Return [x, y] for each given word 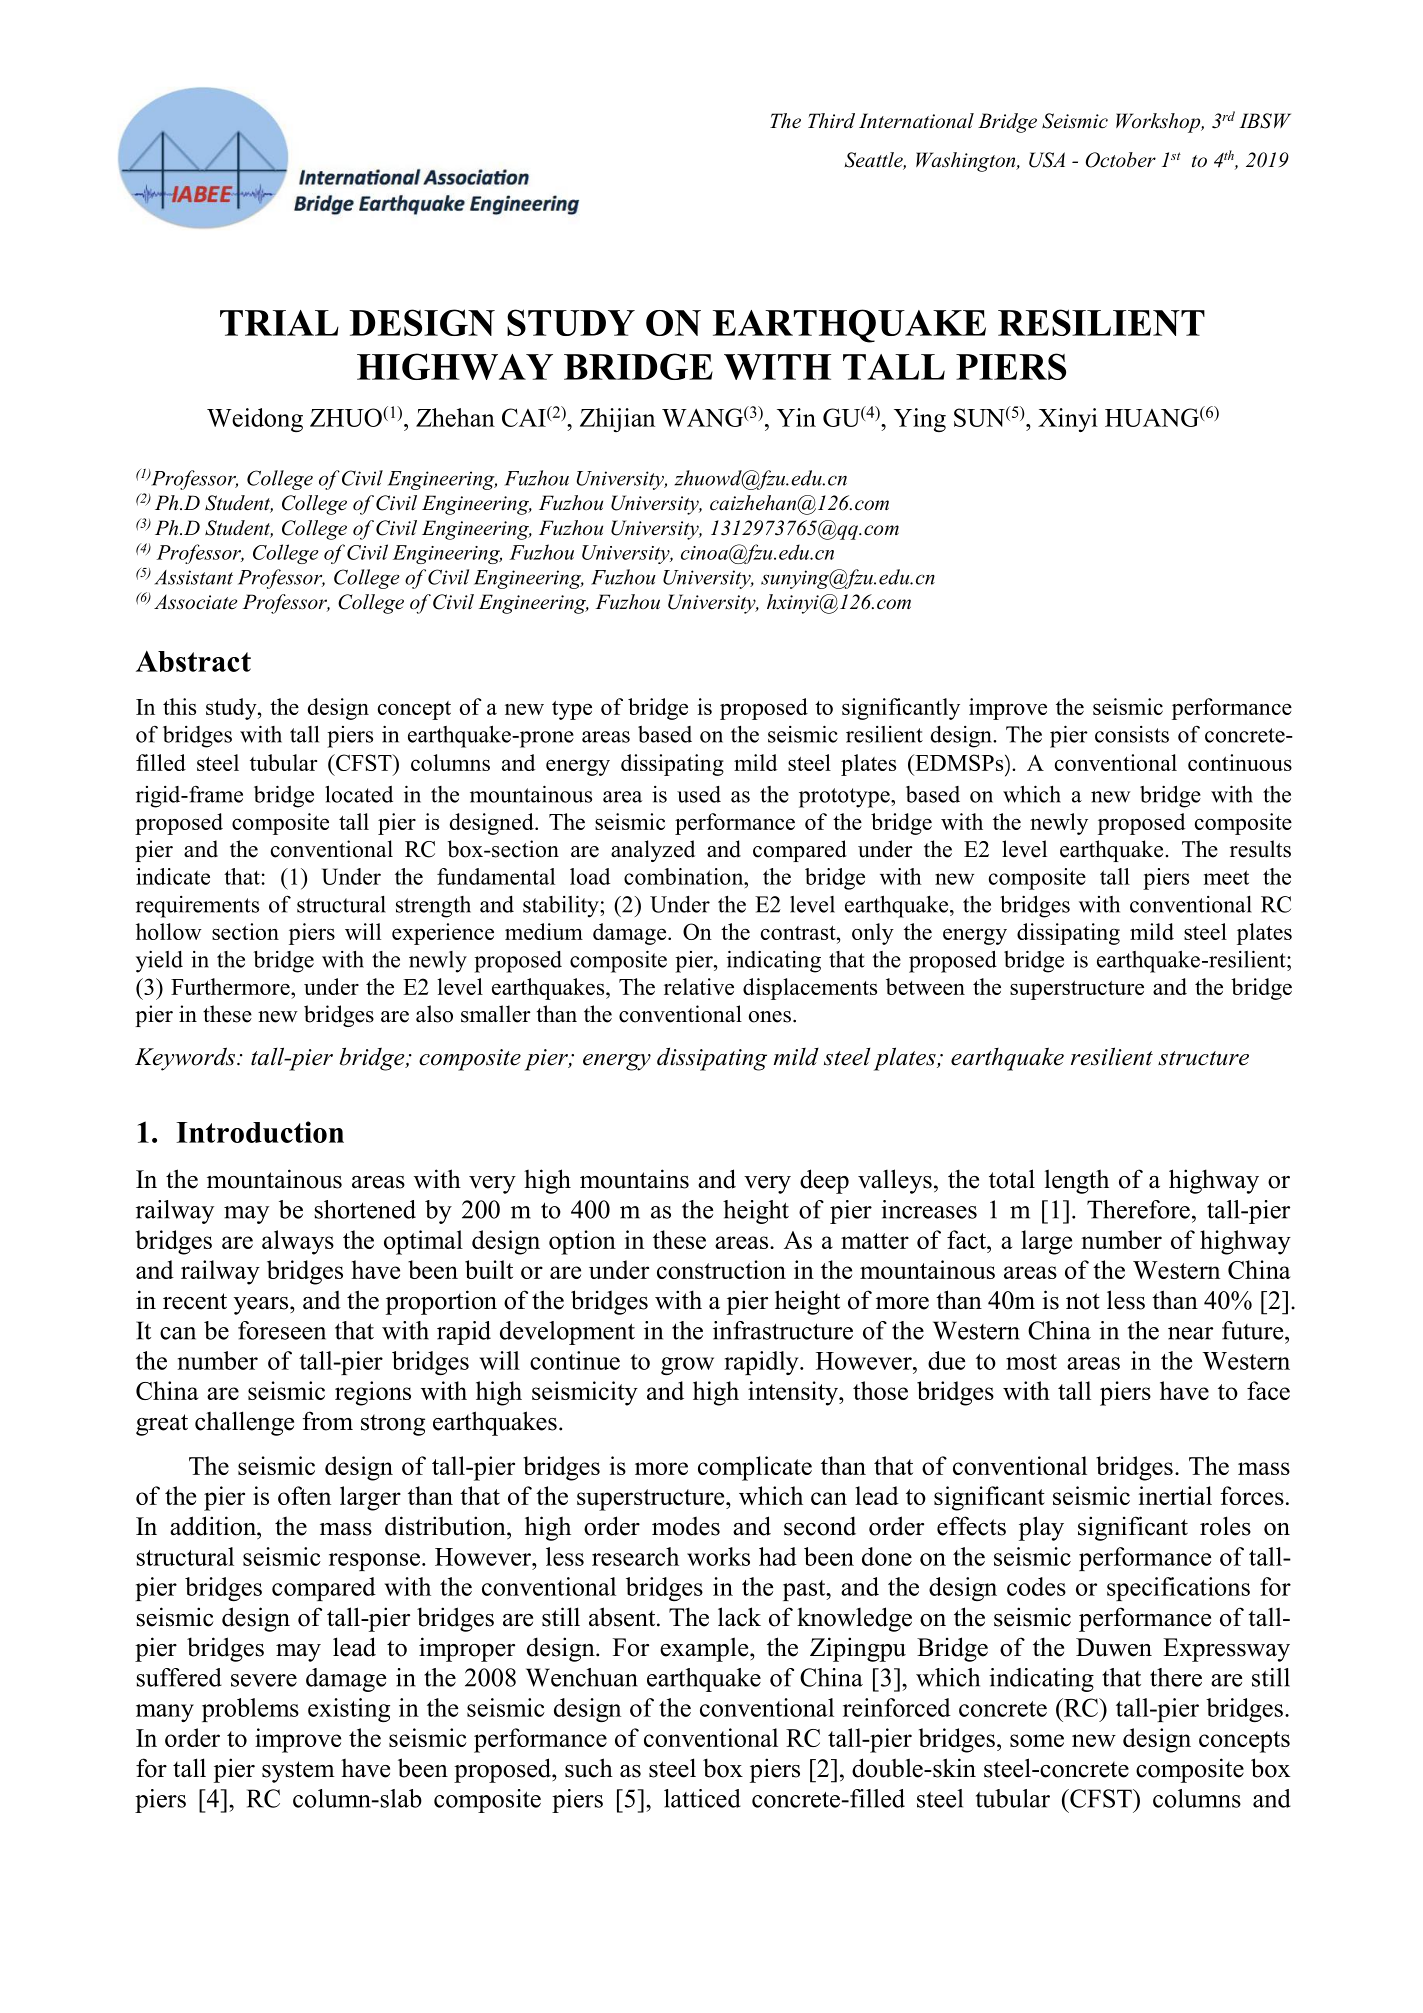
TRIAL [279, 323]
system [298, 1772]
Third [831, 120]
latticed [702, 1798]
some [1037, 1740]
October [1121, 160]
